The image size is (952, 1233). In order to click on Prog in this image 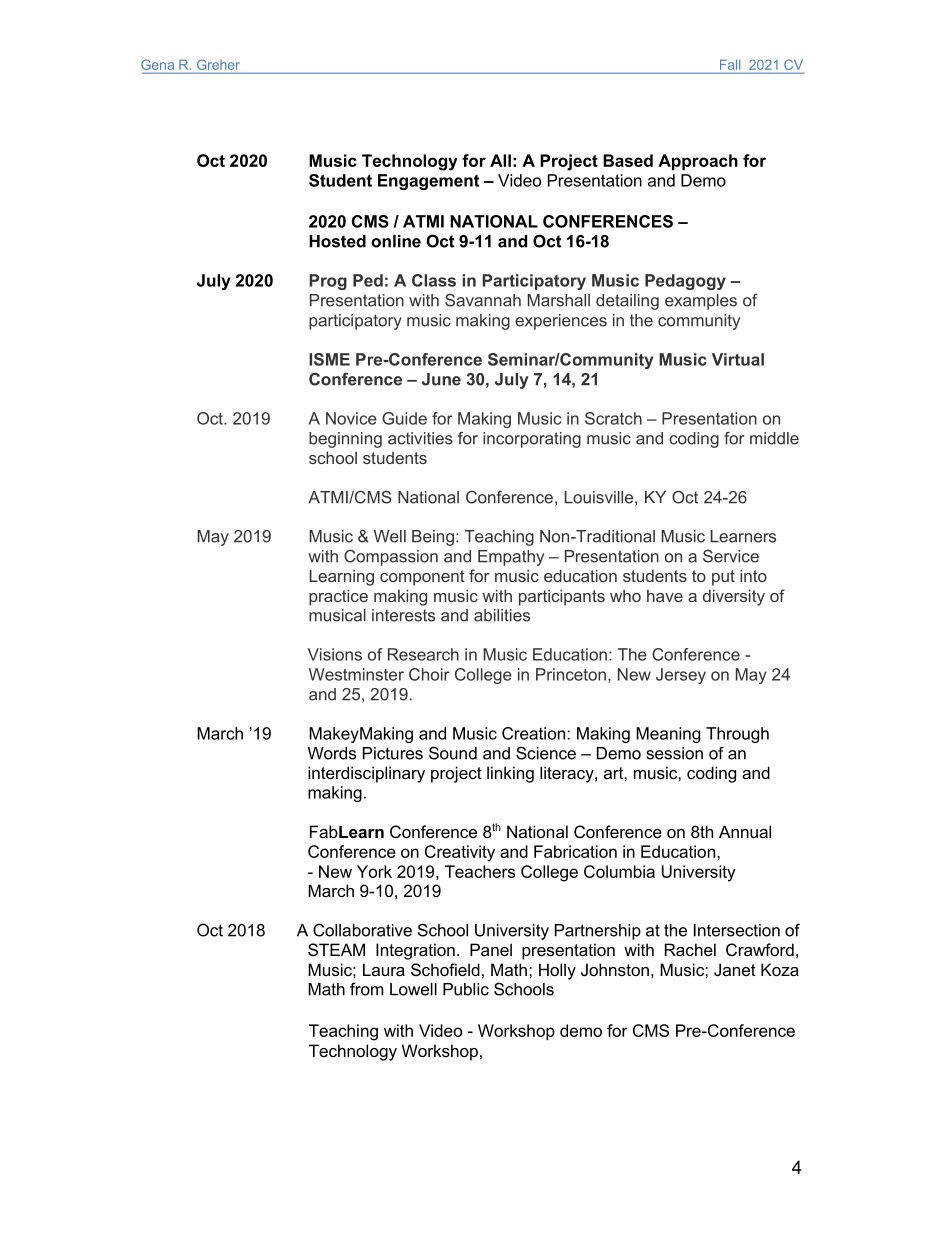, I will do `click(328, 282)`.
